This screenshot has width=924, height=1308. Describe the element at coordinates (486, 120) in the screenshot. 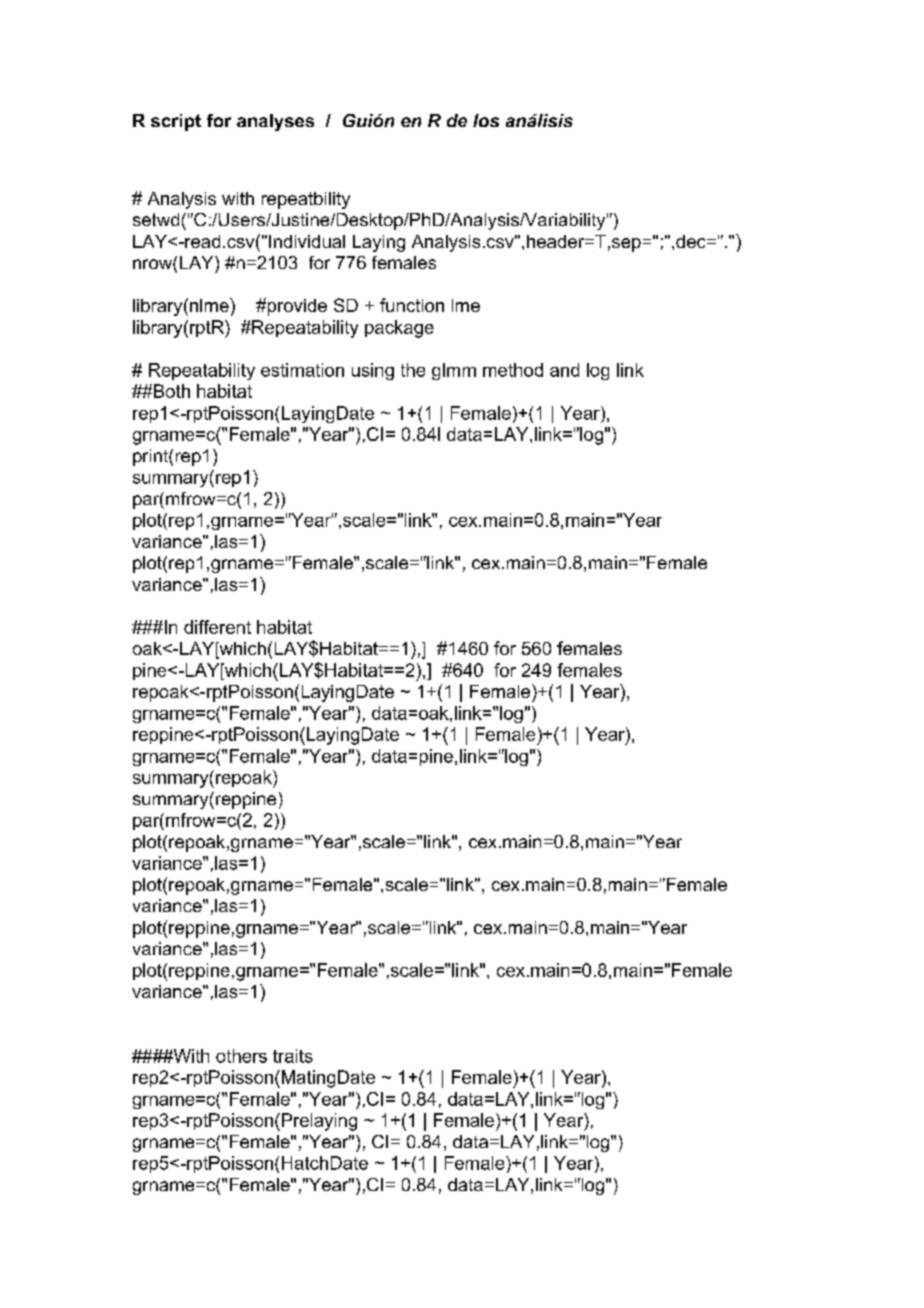

I see `los` at that location.
